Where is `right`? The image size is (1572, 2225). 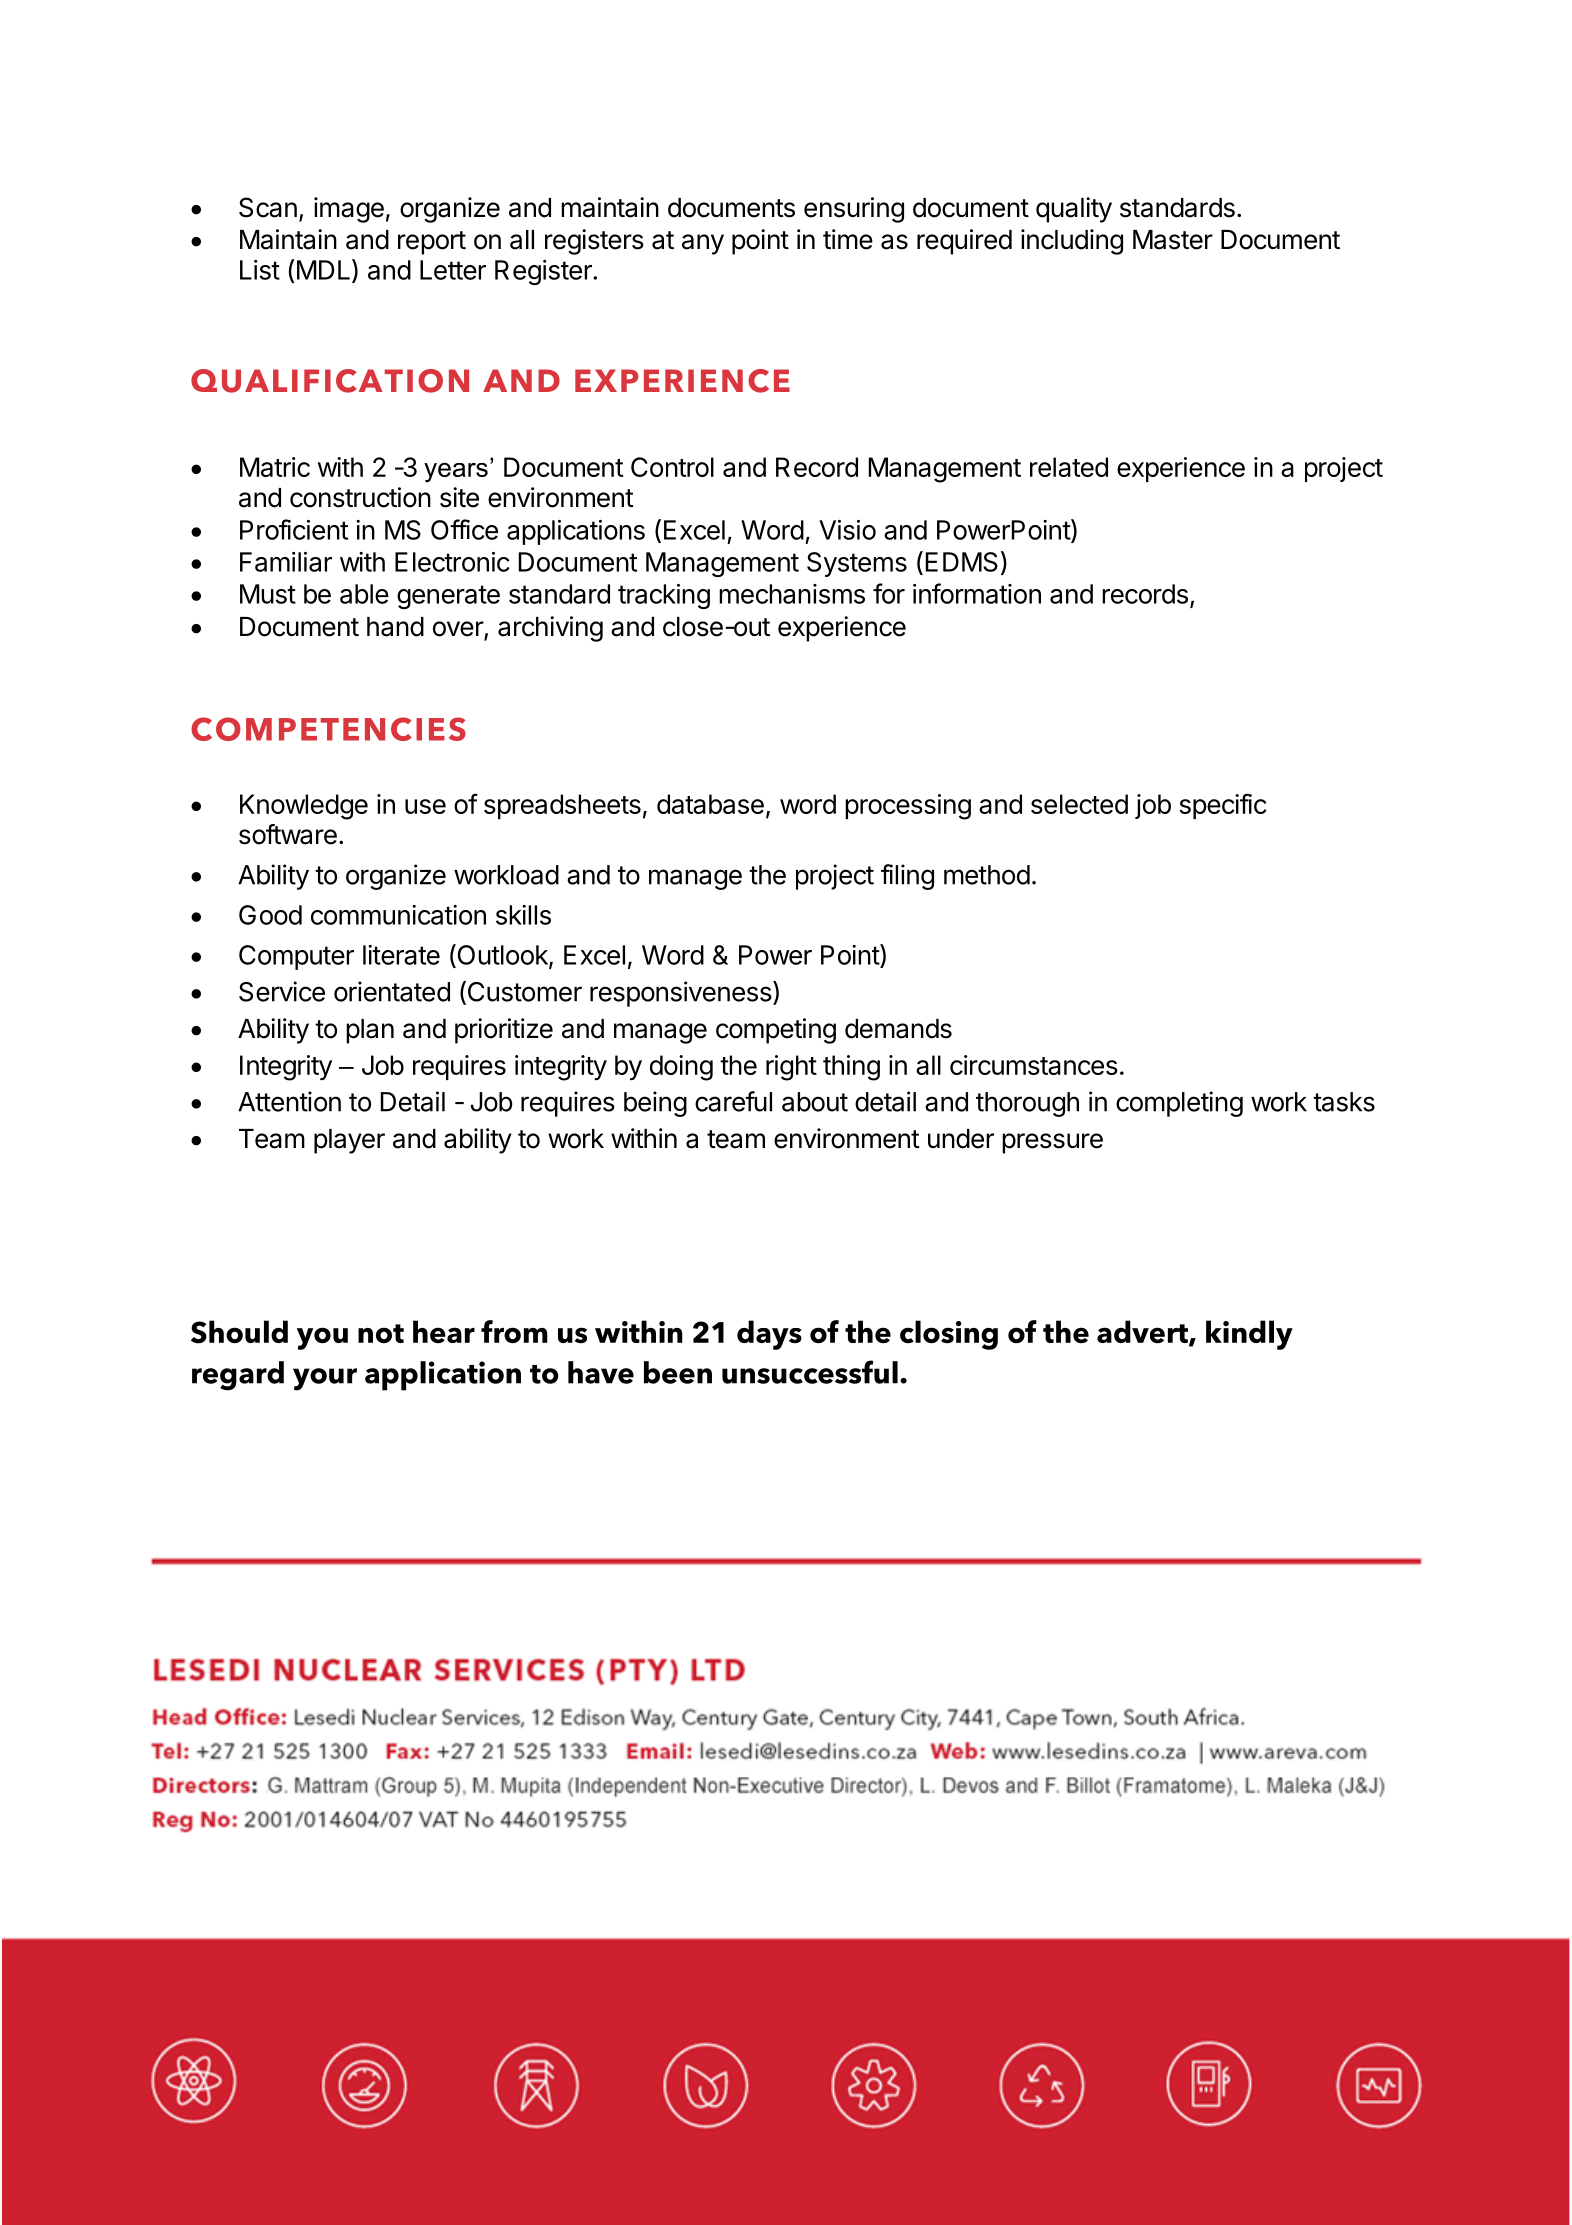
right is located at coordinates (791, 1068).
